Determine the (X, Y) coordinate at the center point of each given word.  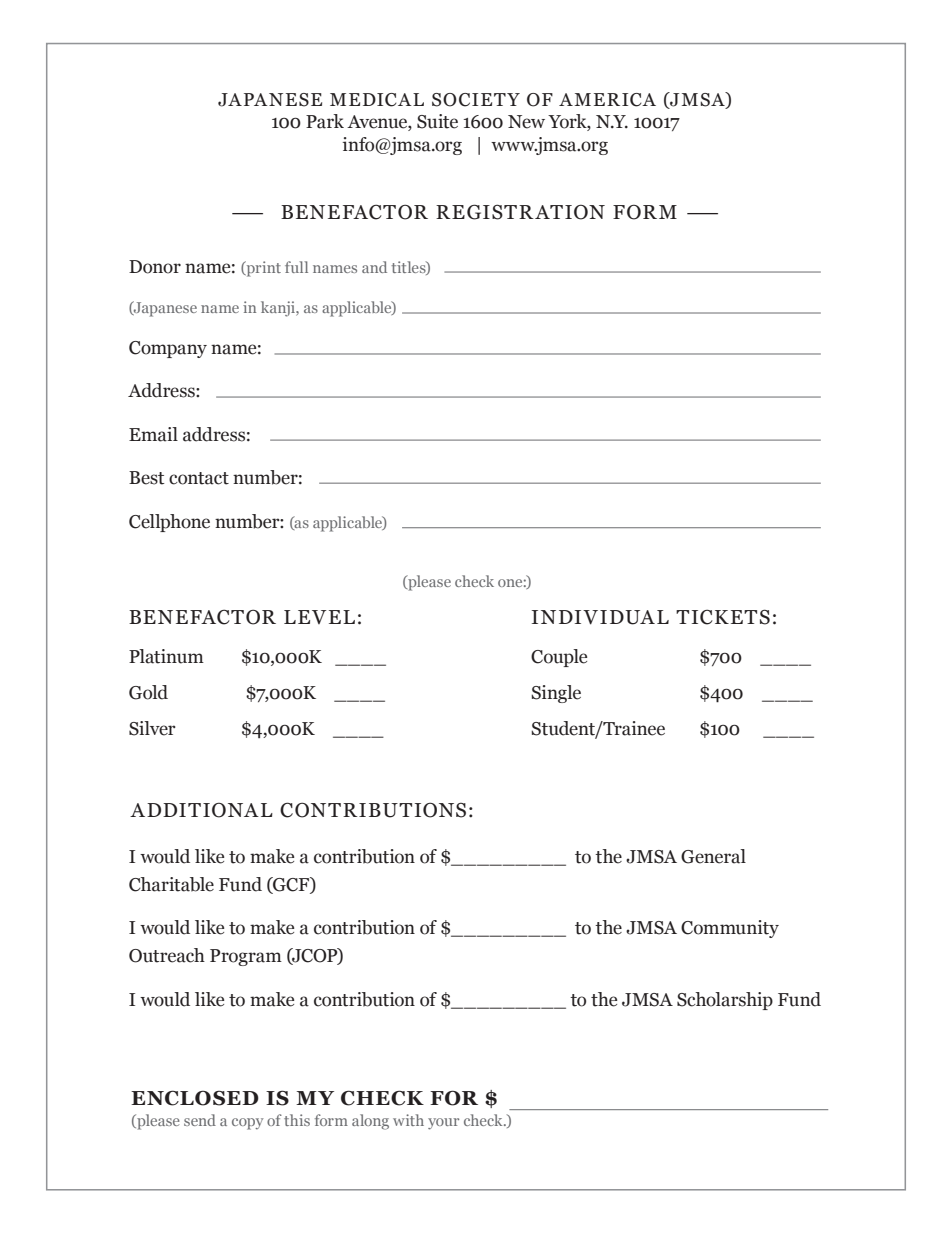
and (374, 267)
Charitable (171, 884)
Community (730, 929)
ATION (569, 212)
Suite (437, 121)
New (526, 122)
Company (168, 349)
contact (199, 478)
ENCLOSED (195, 1098)
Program (246, 957)
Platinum (166, 656)
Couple (559, 658)
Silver (152, 728)
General (713, 856)
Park (325, 121)
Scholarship (725, 1001)
